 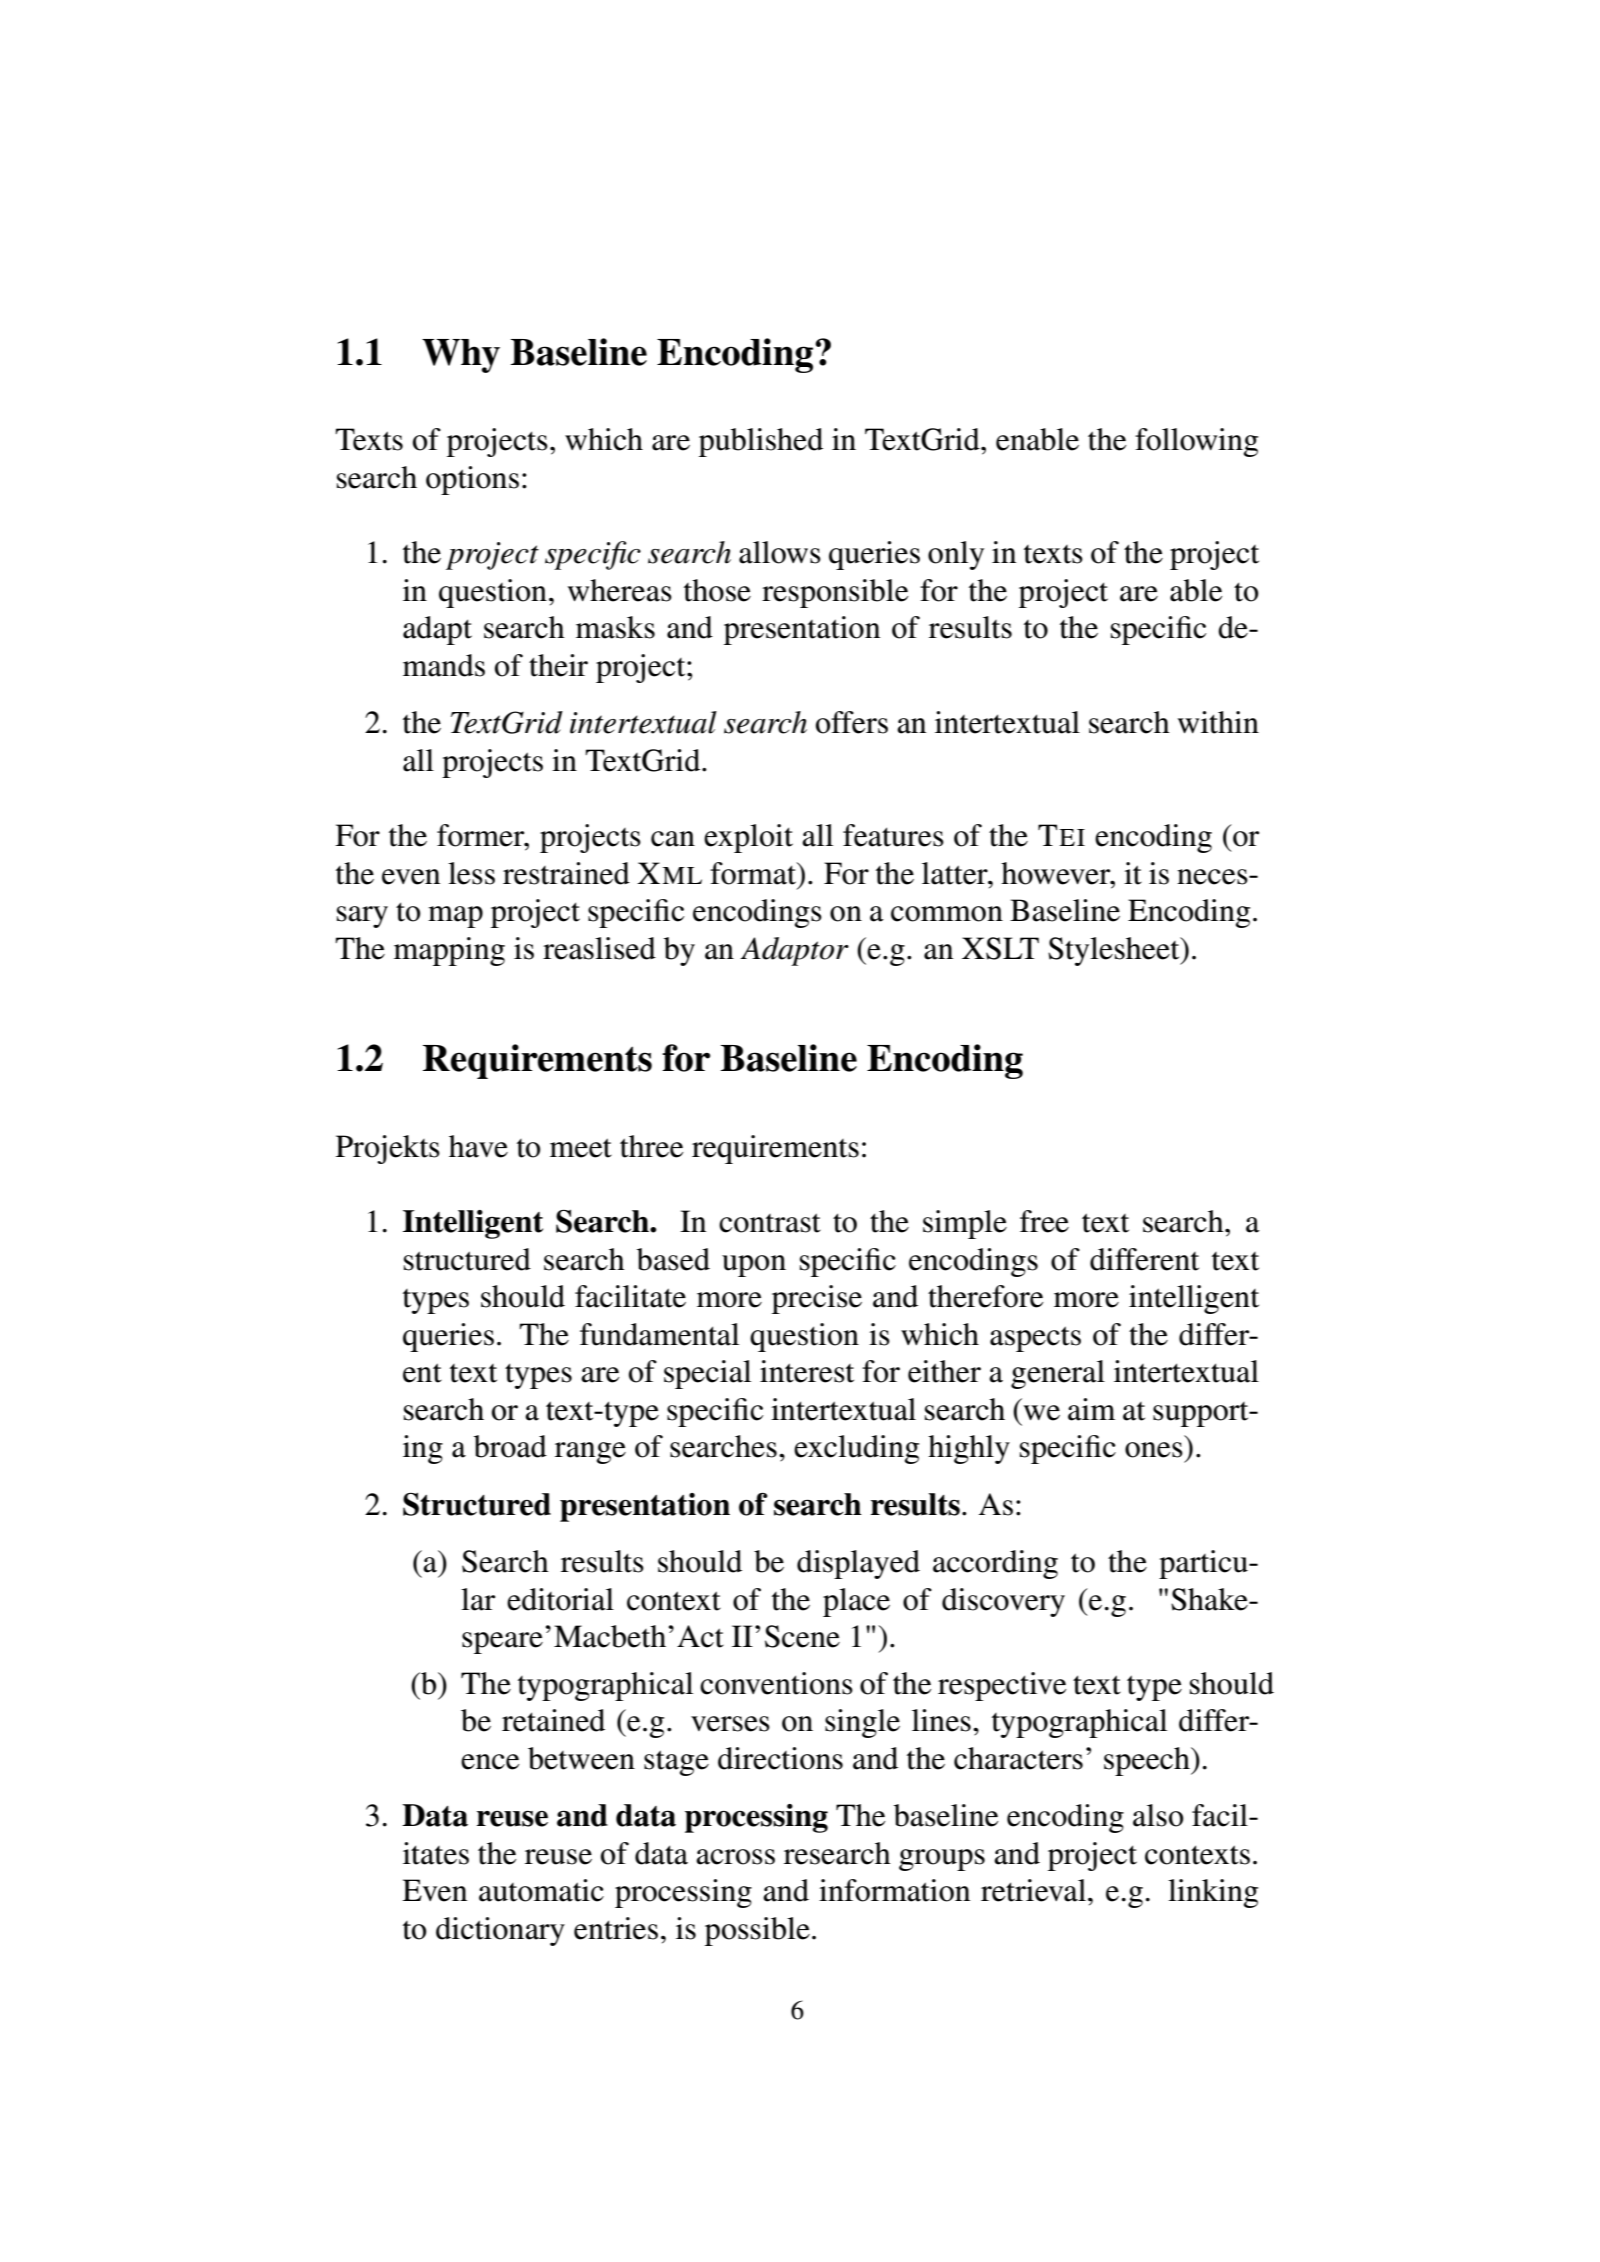 I want to click on also, so click(x=1158, y=1815).
